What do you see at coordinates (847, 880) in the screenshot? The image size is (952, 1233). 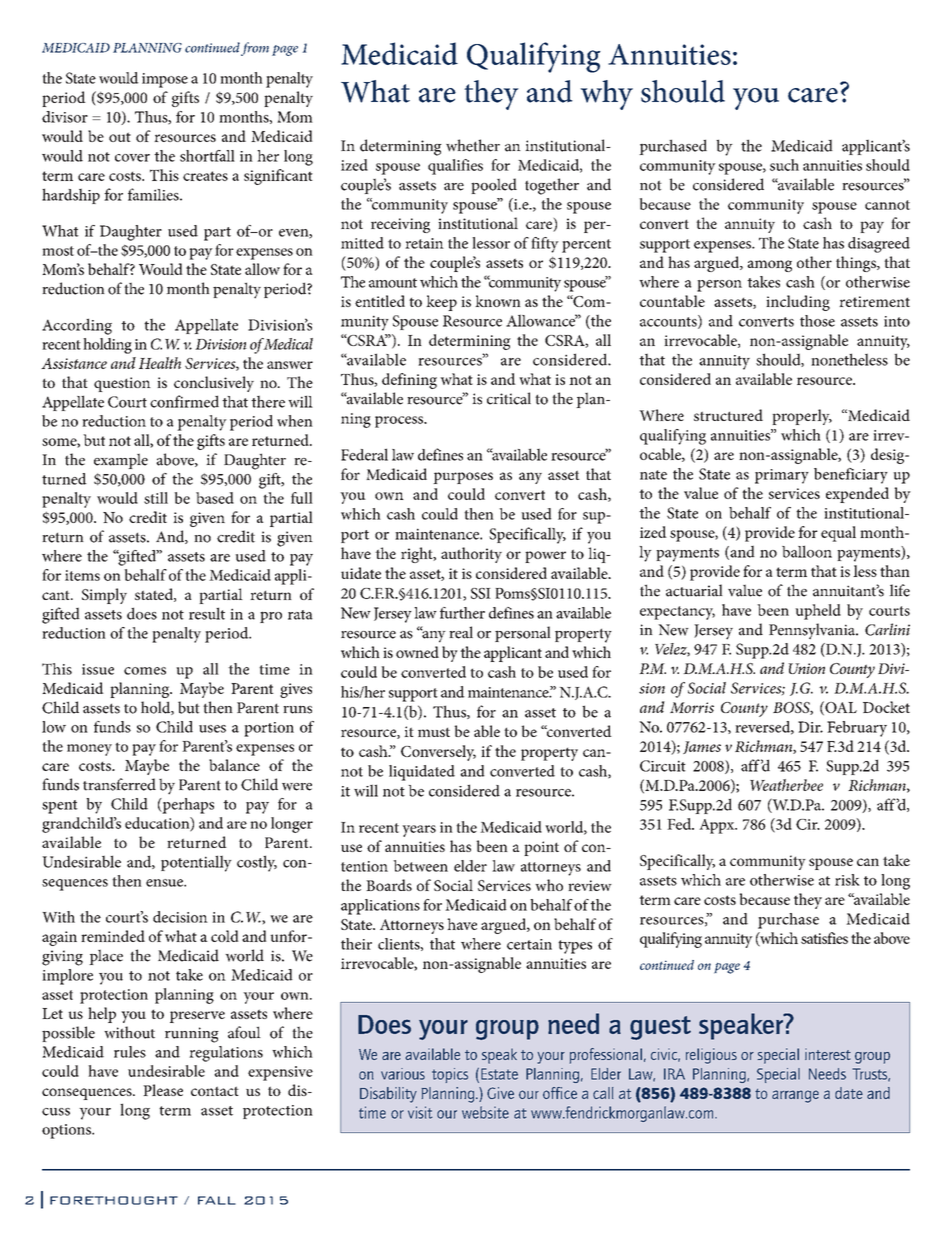 I see `risk` at bounding box center [847, 880].
